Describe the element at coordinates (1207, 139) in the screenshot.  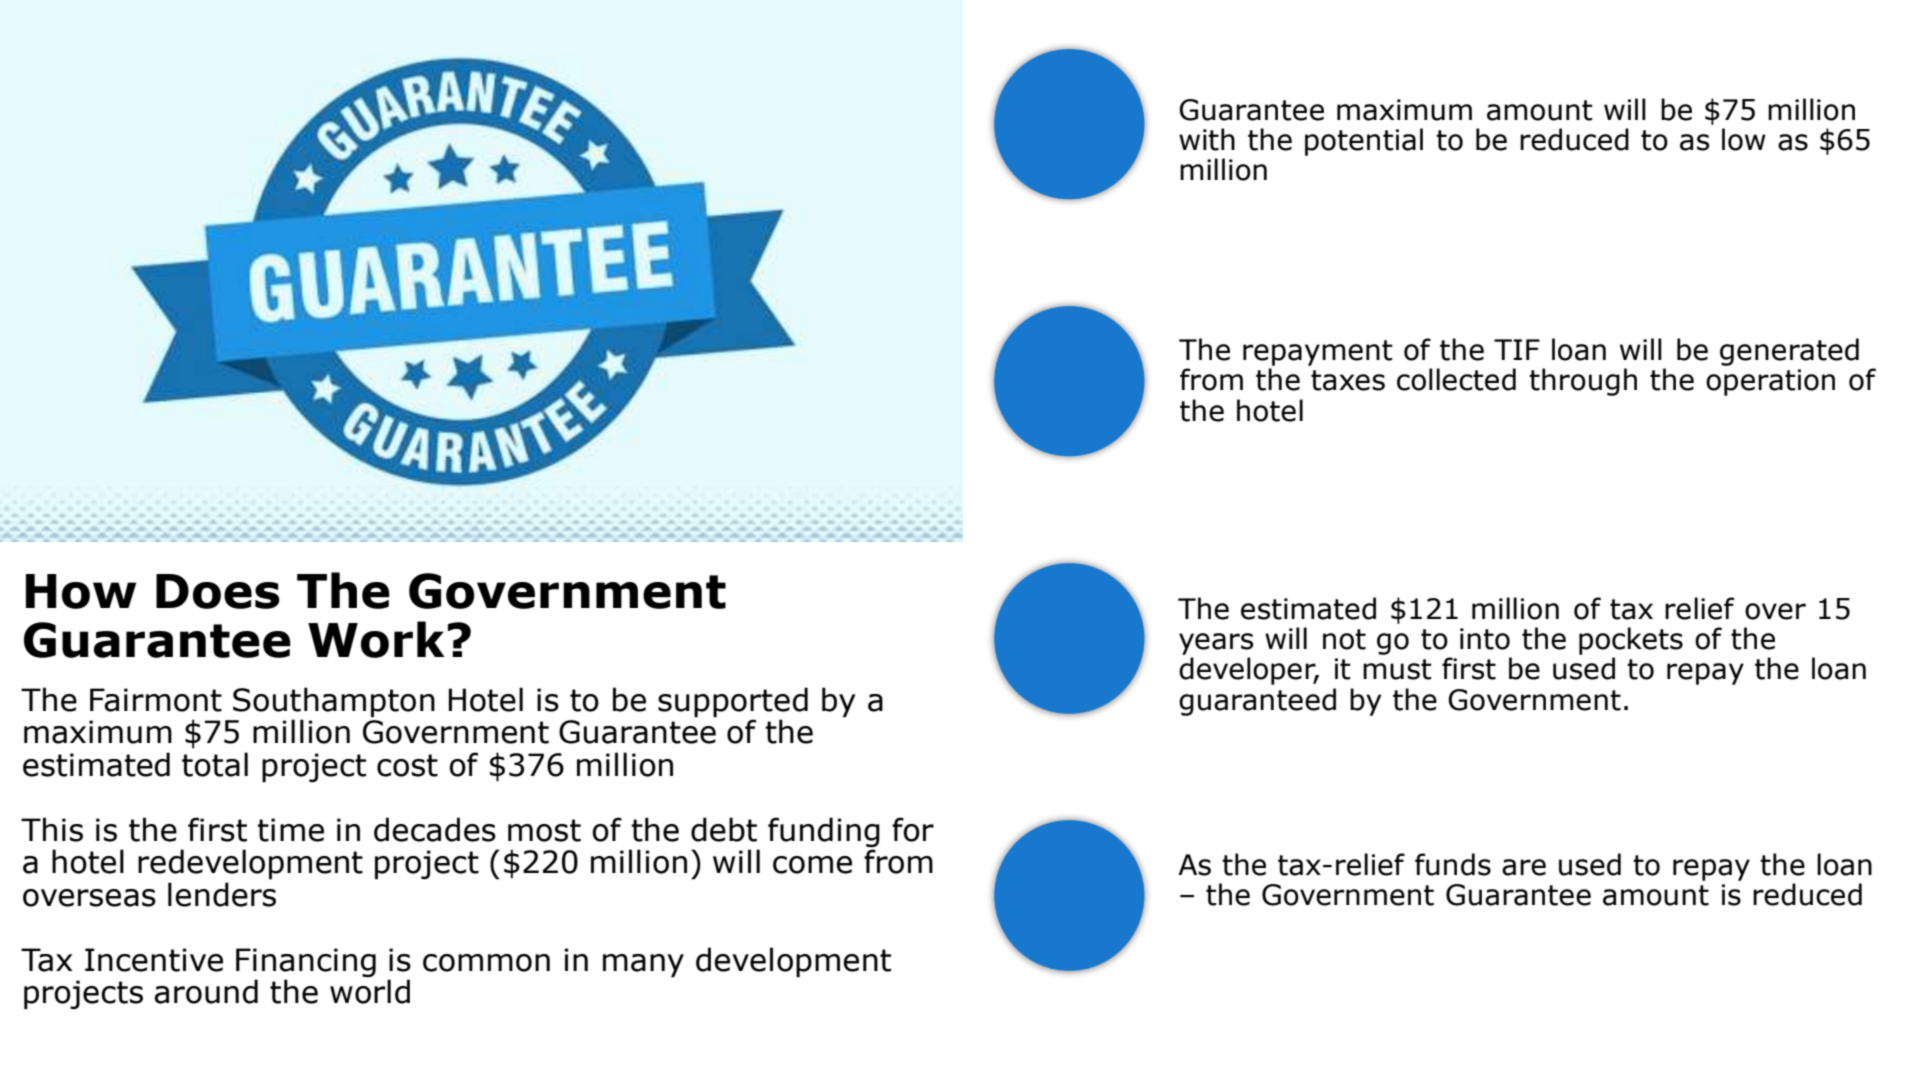
I see `with` at that location.
